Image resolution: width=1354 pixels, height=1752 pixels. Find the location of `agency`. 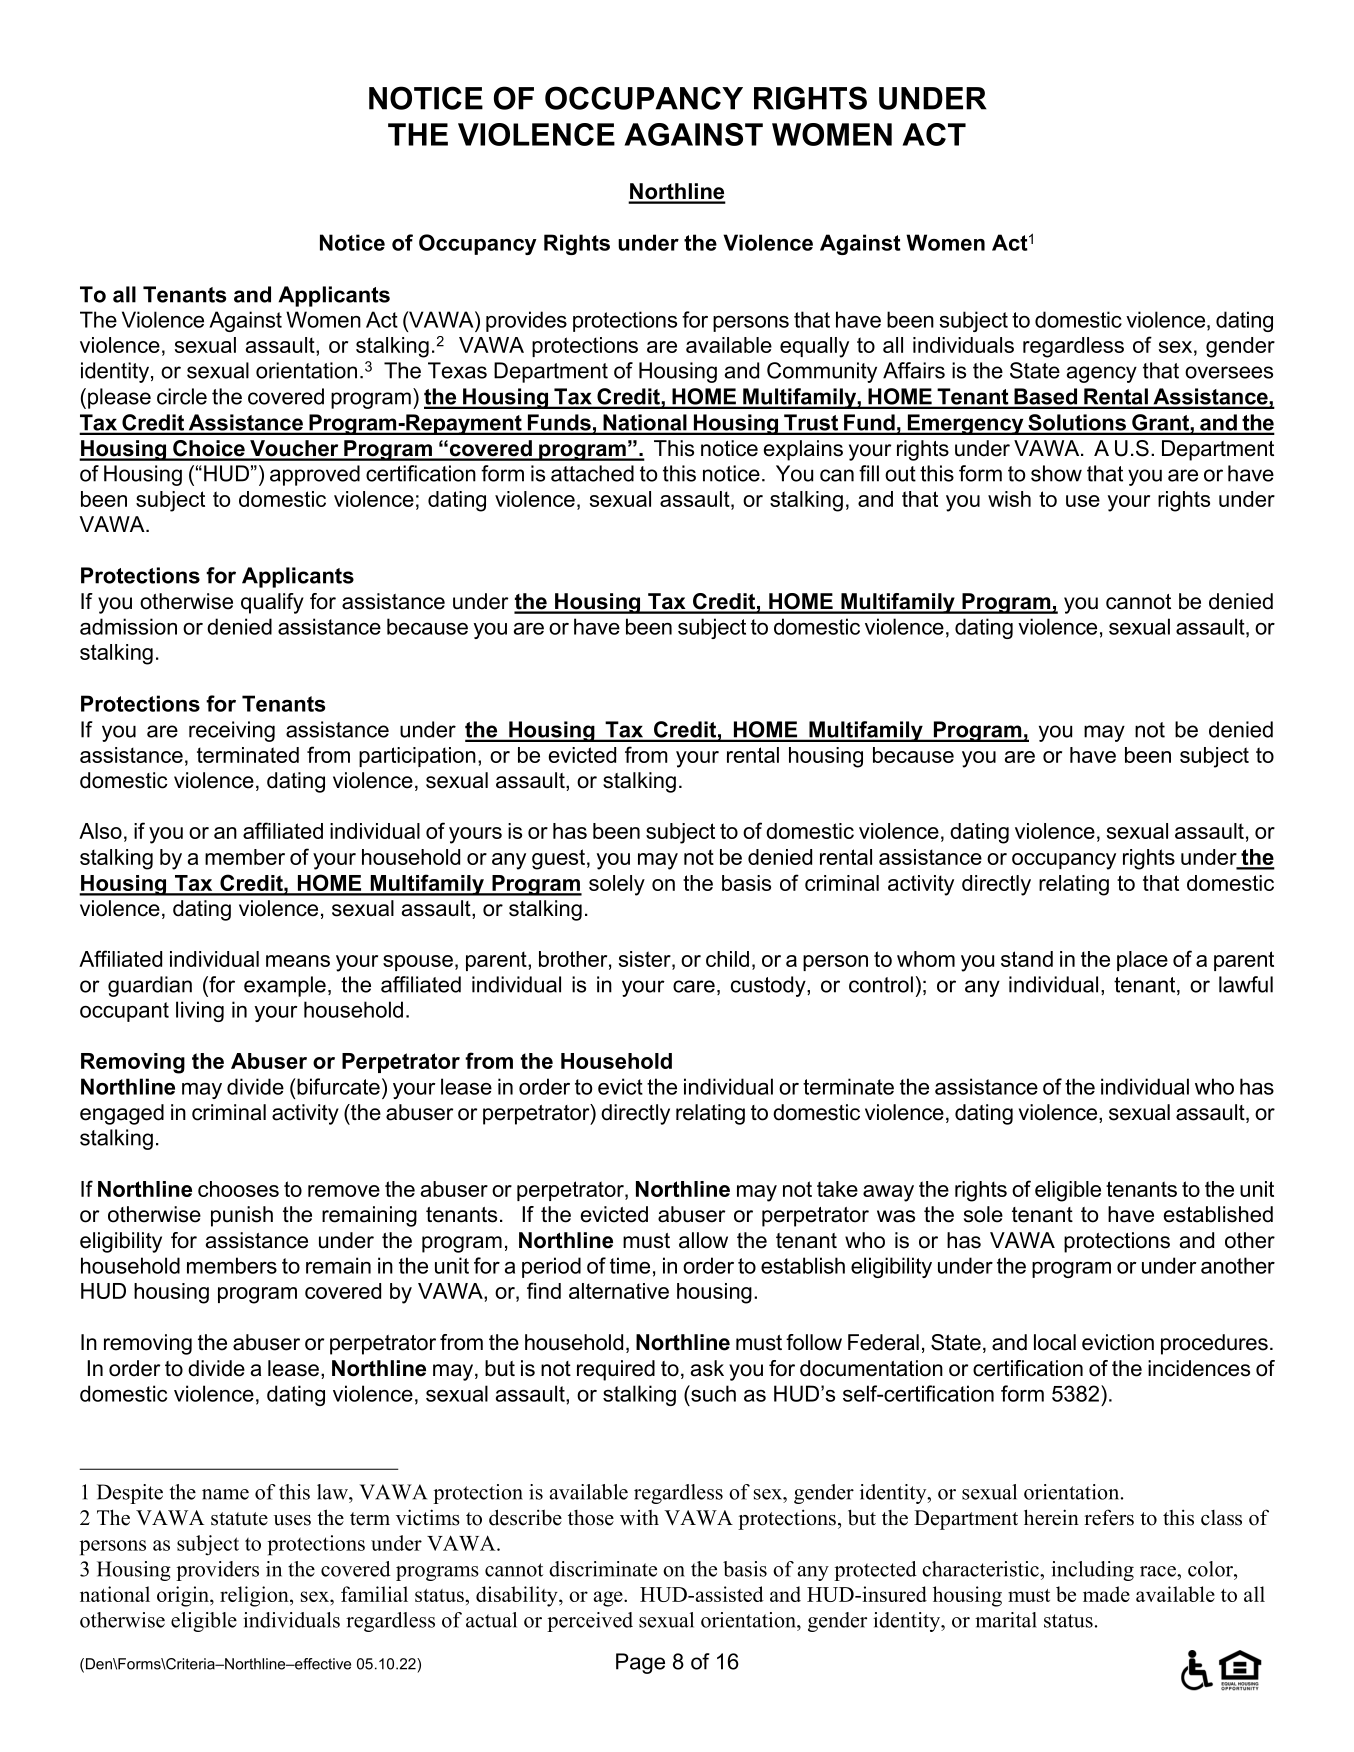

agency is located at coordinates (1102, 374).
